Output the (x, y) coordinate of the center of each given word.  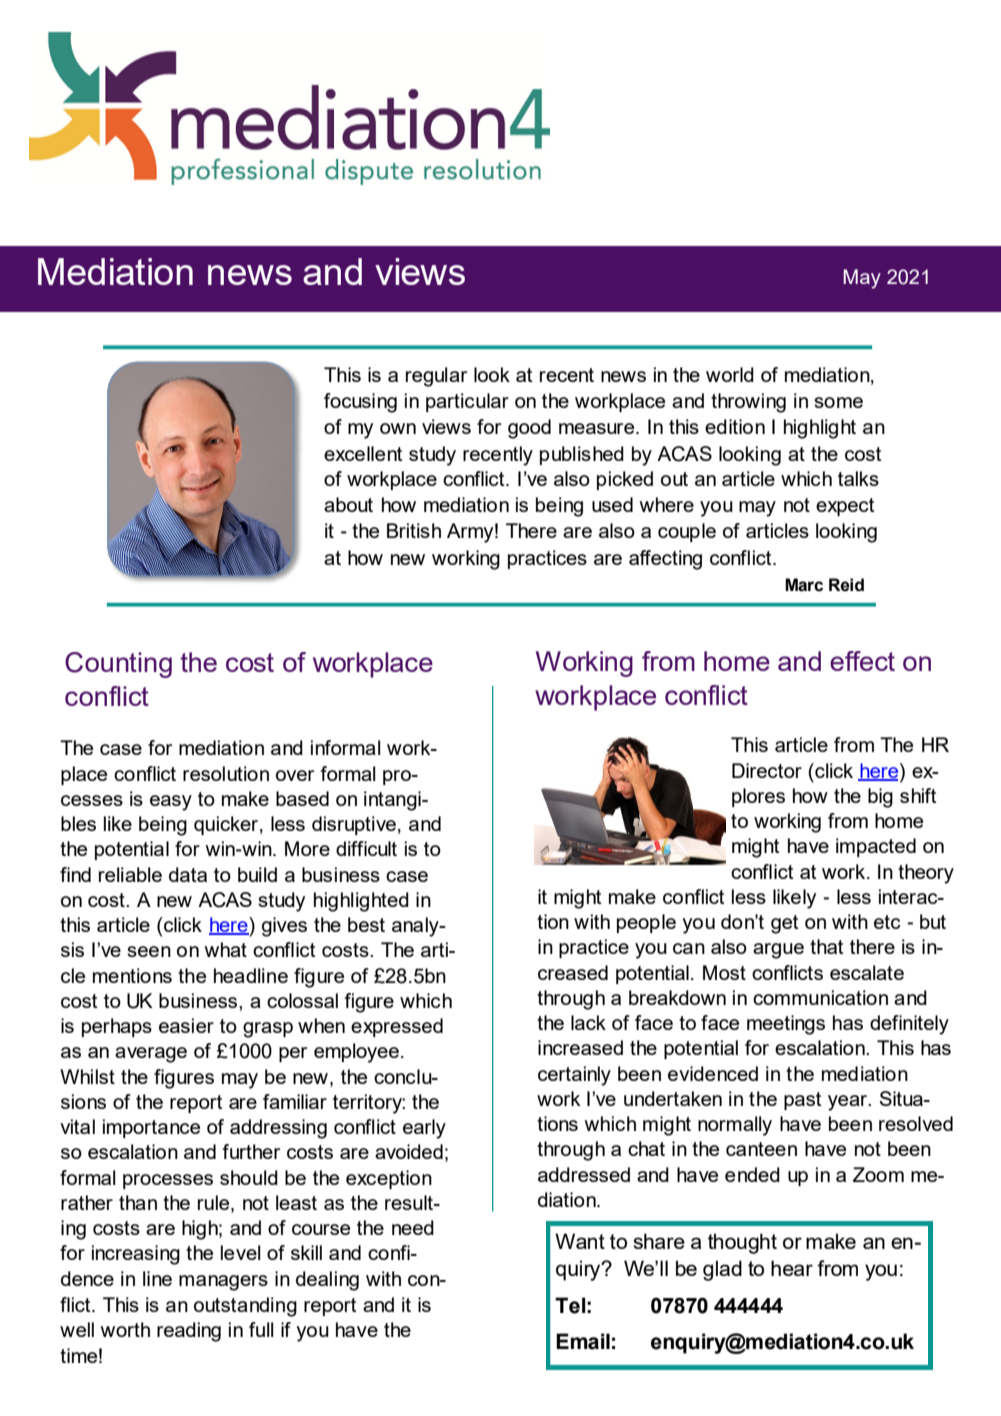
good (529, 429)
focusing (360, 403)
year (849, 1103)
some (838, 402)
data (188, 874)
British (414, 530)
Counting (118, 665)
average (151, 1055)
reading (189, 1332)
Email (583, 1341)
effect (862, 661)
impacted (876, 847)
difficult (366, 848)
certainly (574, 1076)
